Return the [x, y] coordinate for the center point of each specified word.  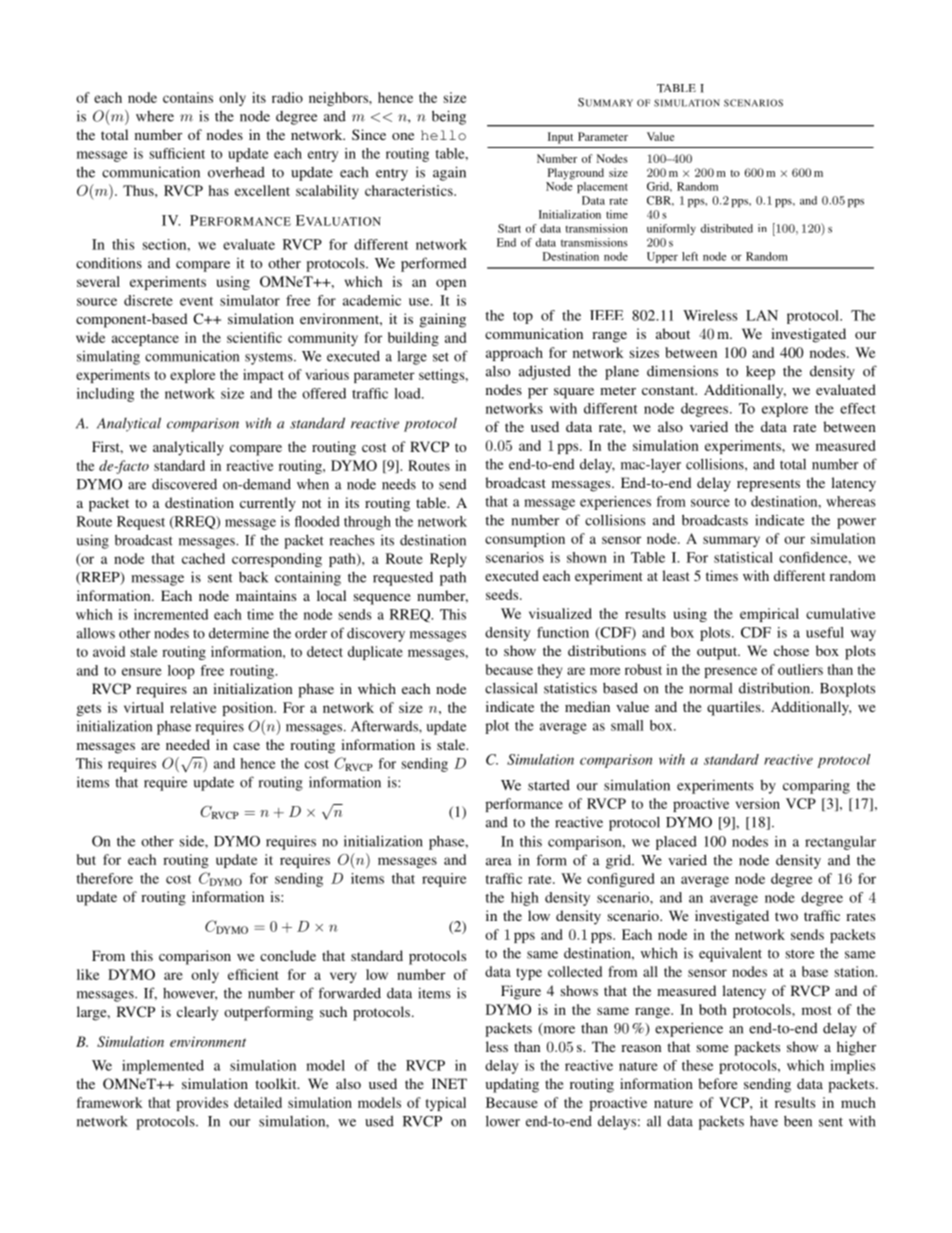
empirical [769, 615]
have [764, 1121]
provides [202, 1104]
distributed [727, 228]
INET [449, 1083]
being [449, 117]
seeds [503, 594]
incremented [171, 614]
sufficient [177, 153]
